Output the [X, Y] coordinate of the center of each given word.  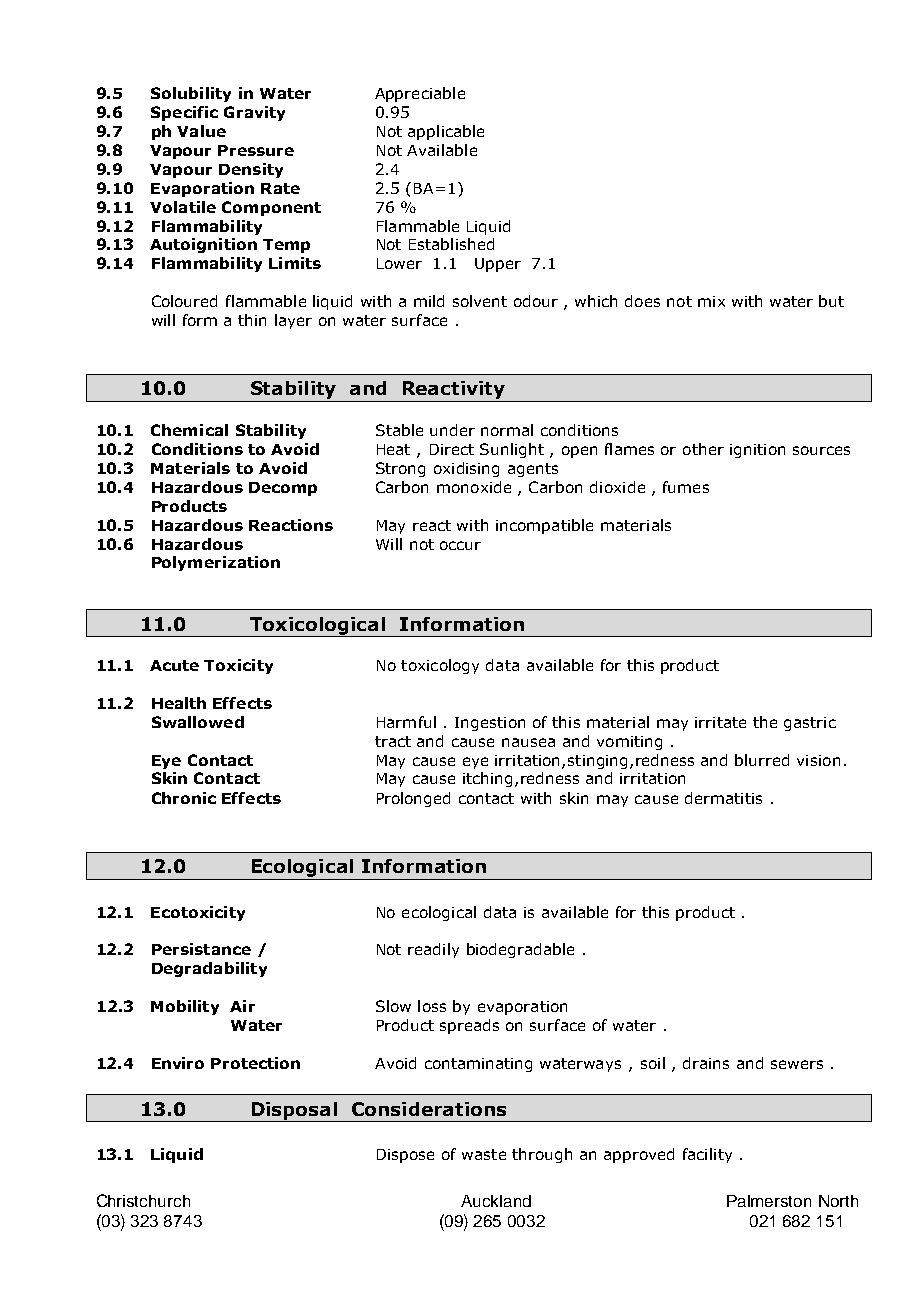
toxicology [440, 666]
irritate [720, 722]
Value [201, 131]
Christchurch [143, 1200]
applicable [446, 132]
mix [711, 301]
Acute [174, 665]
